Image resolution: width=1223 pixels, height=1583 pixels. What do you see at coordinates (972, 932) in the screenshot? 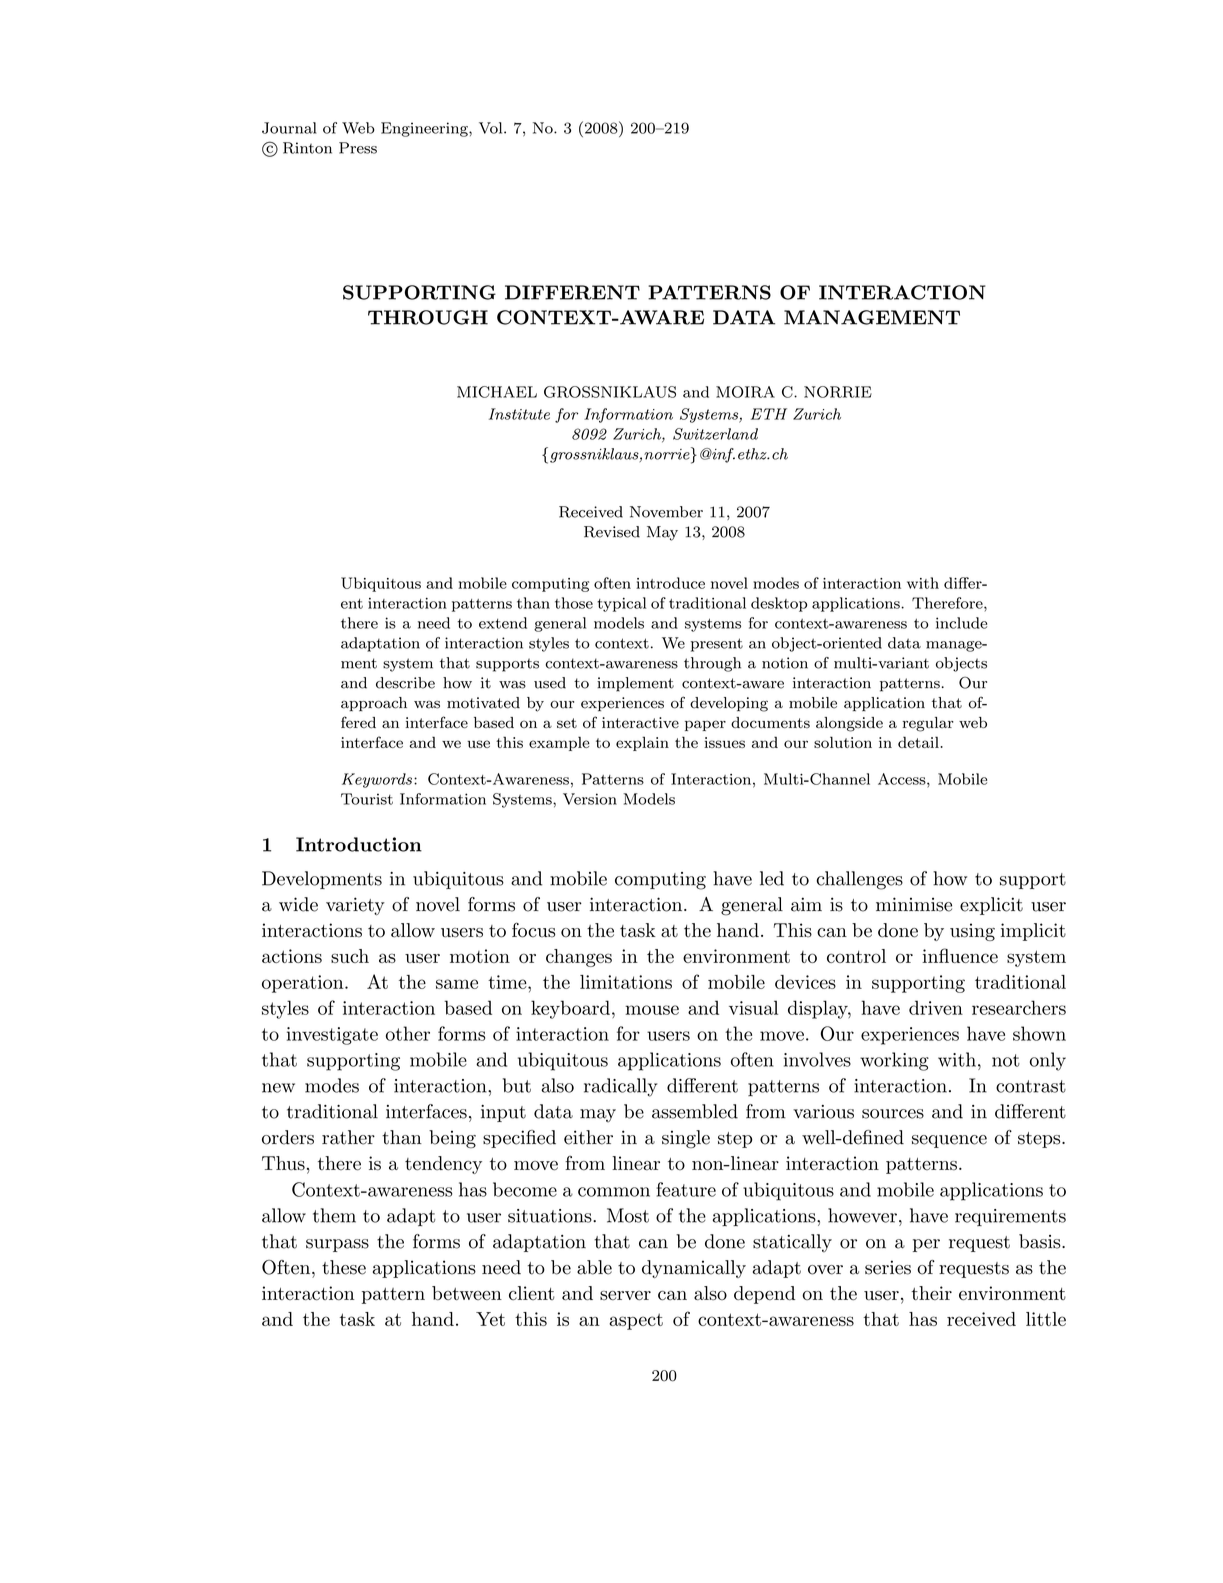
I see `using` at bounding box center [972, 932].
